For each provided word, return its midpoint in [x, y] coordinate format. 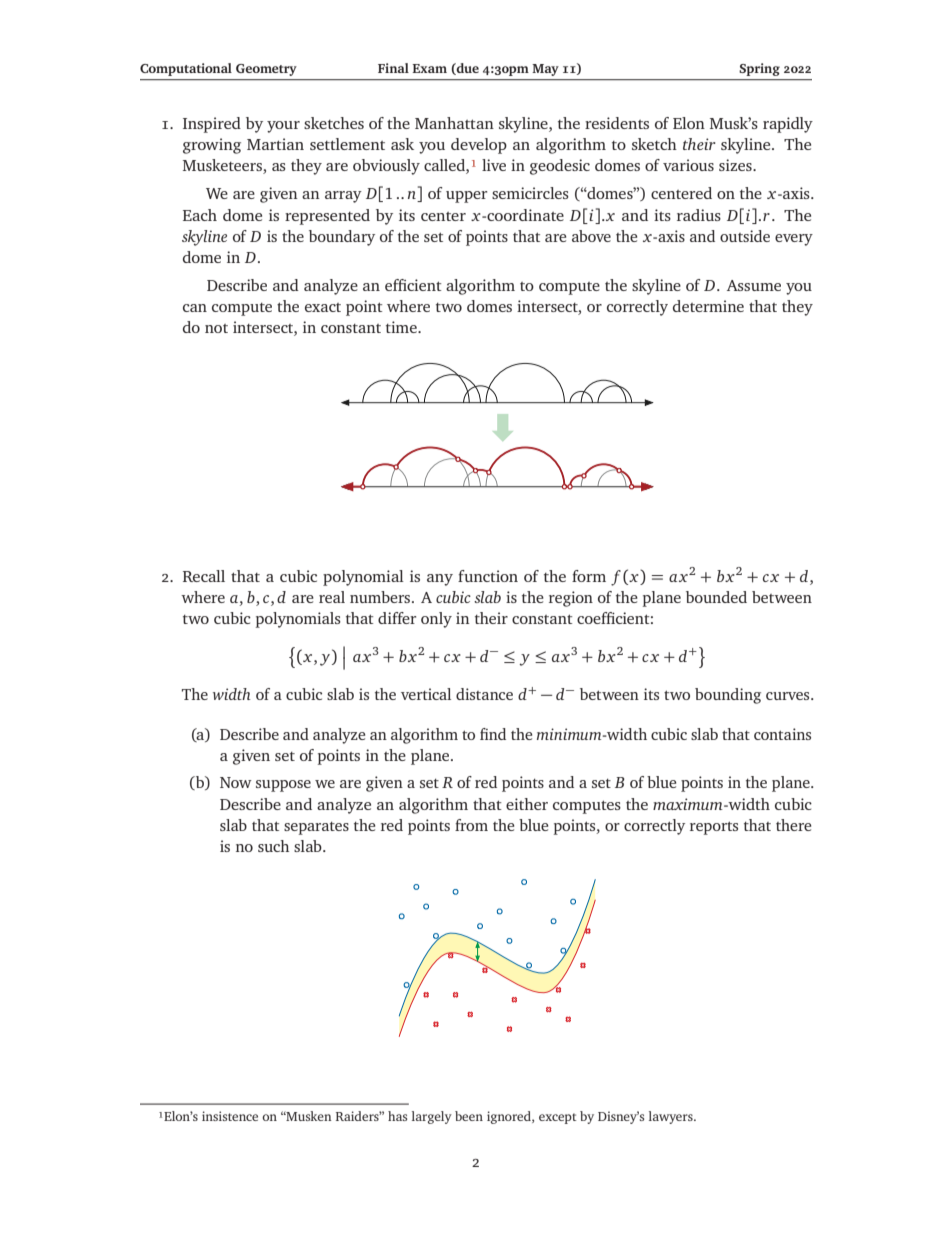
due [467, 69]
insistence [230, 1116]
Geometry [266, 70]
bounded [716, 597]
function [488, 576]
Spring [760, 69]
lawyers [672, 1117]
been [469, 1116]
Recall [204, 576]
